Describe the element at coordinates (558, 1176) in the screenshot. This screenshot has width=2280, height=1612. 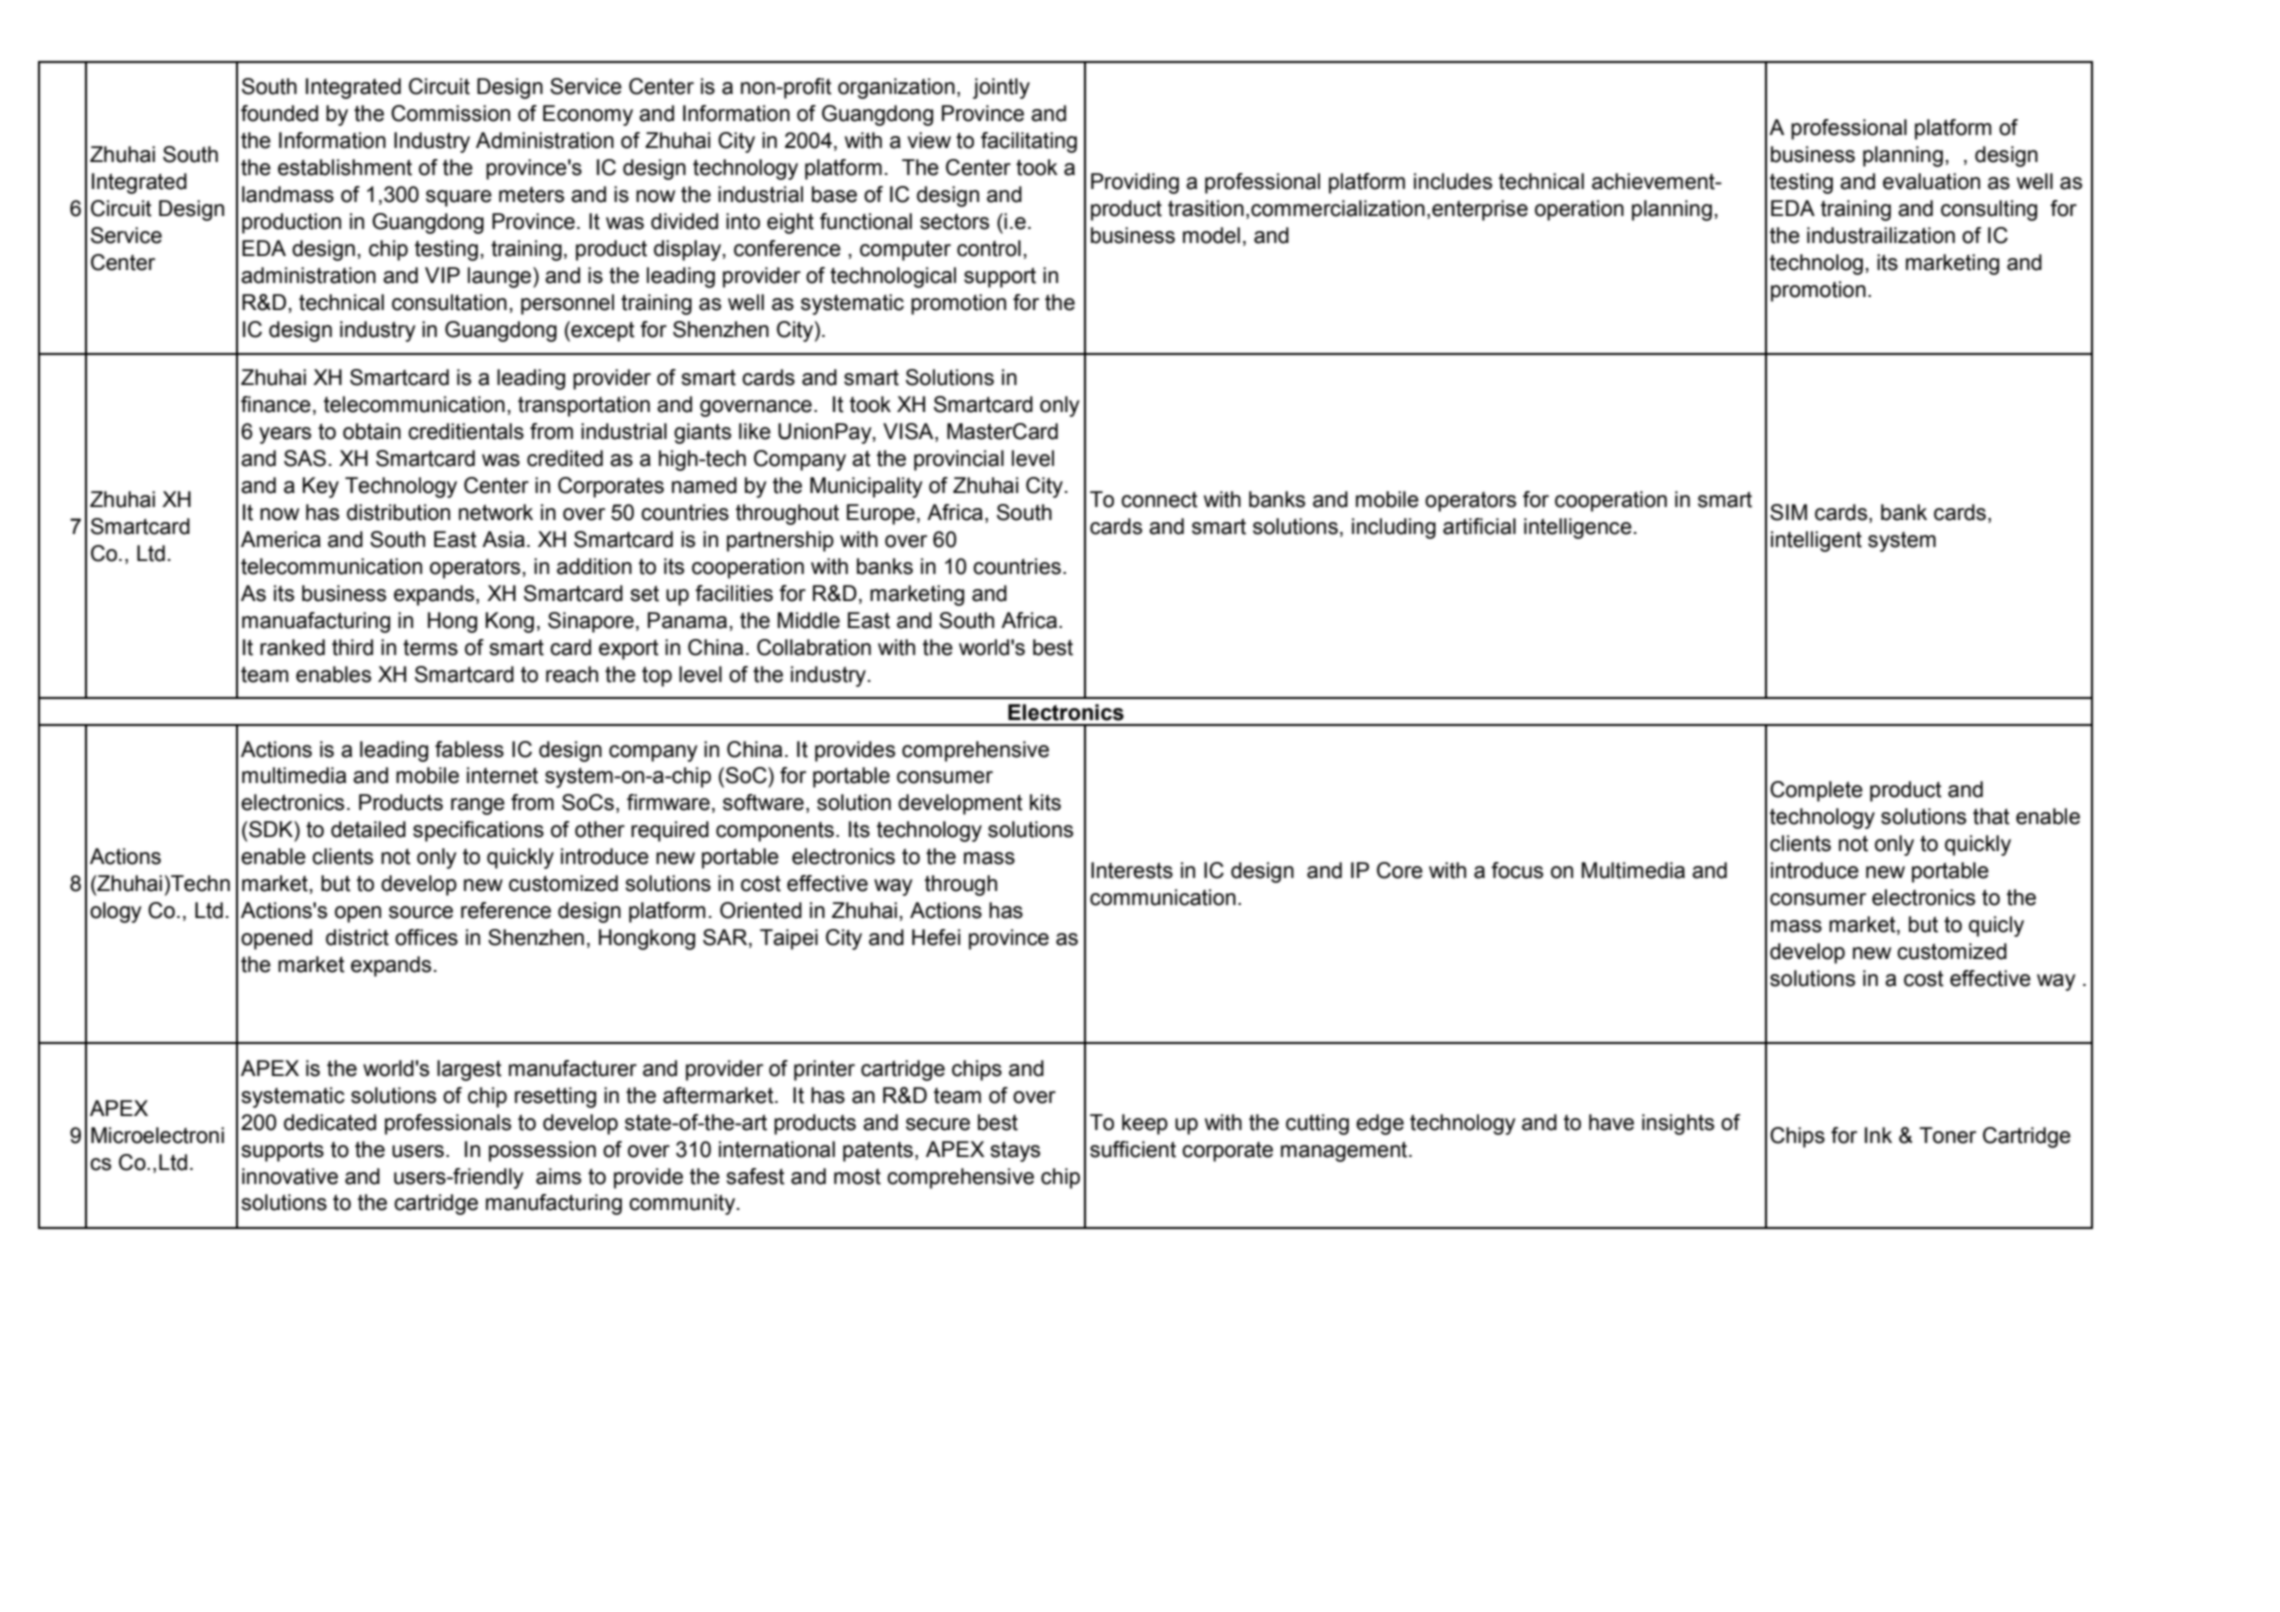
I see `aims` at that location.
